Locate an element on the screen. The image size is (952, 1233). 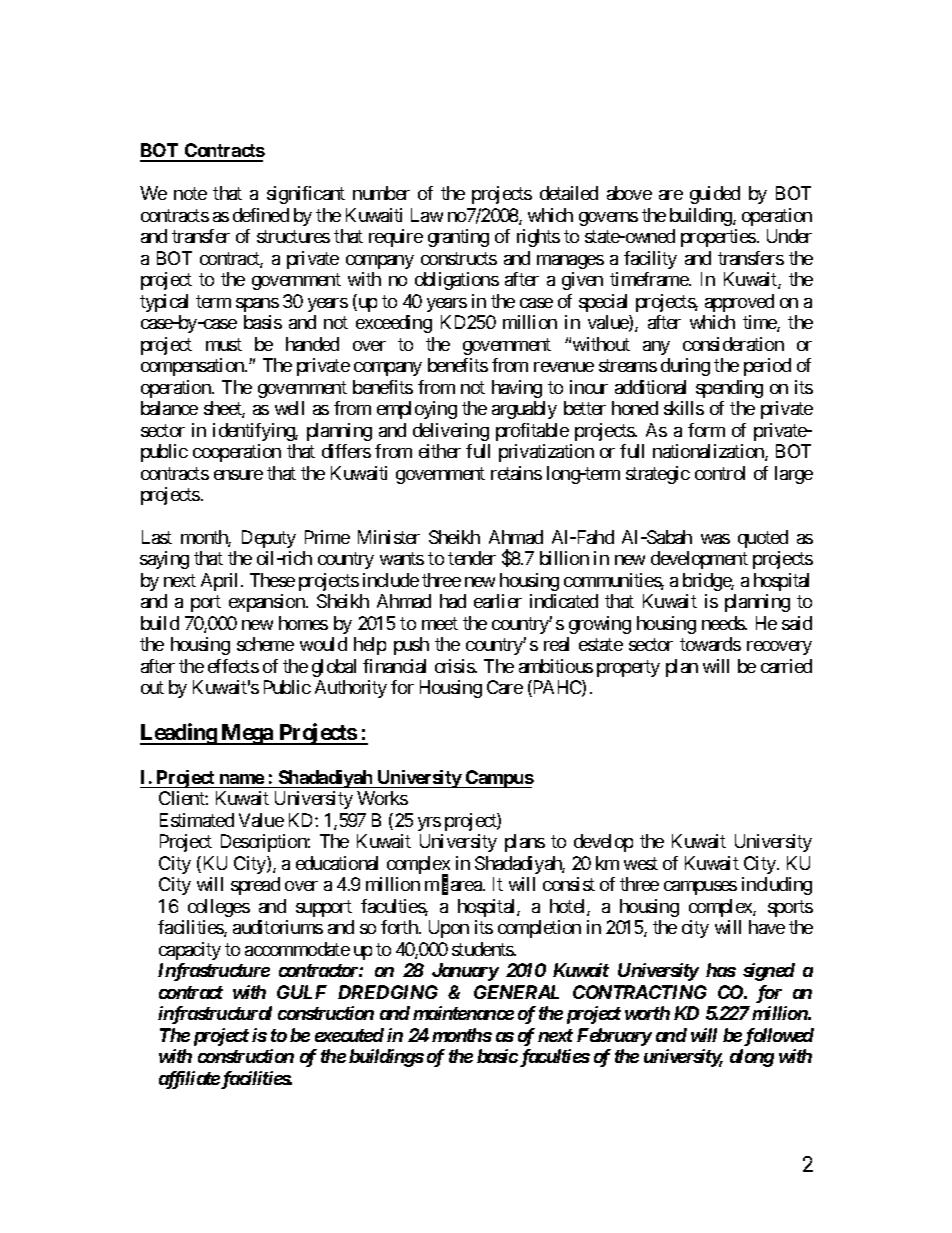
Works is located at coordinates (382, 798).
